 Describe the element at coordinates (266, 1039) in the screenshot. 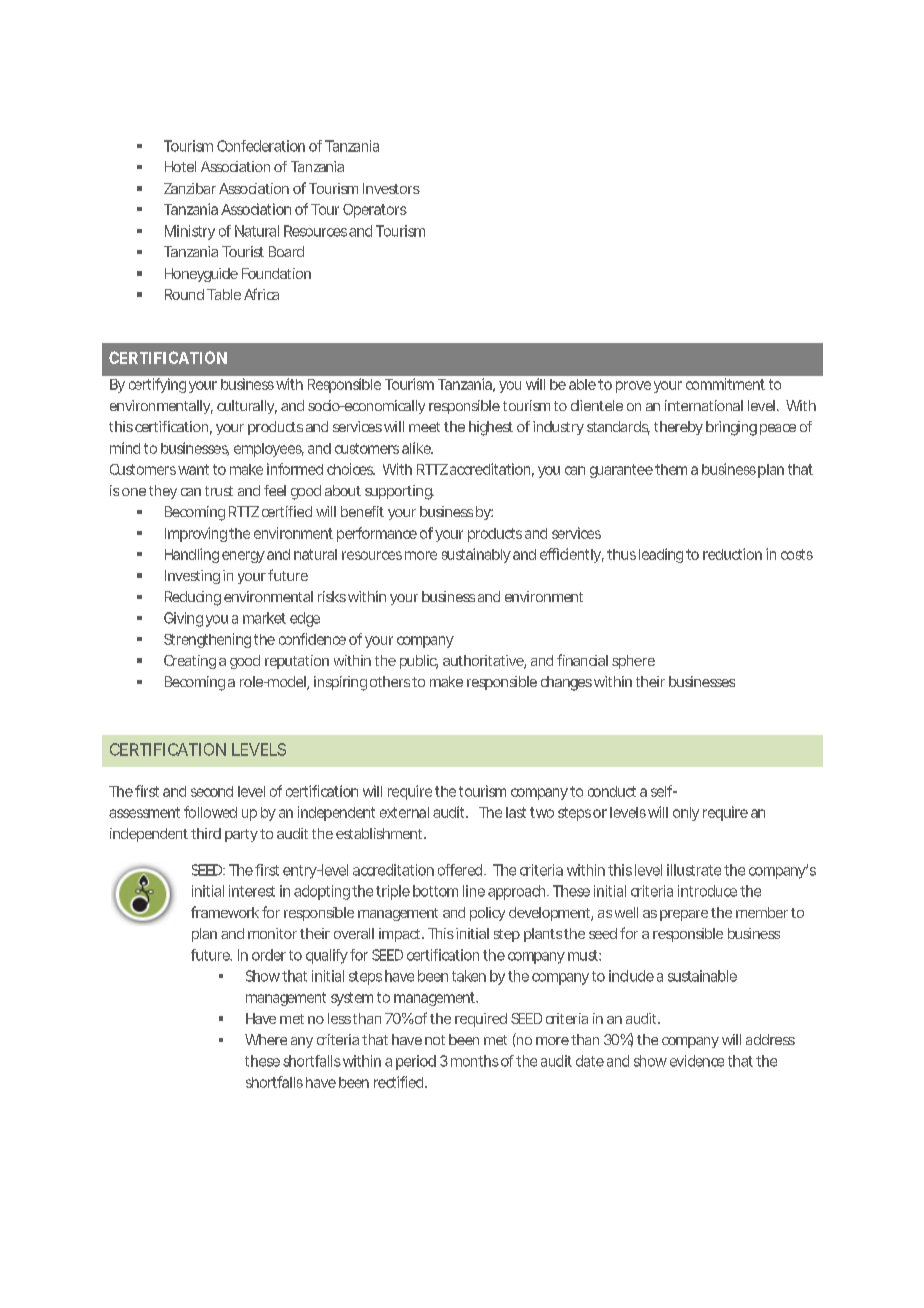

I see `Where` at that location.
